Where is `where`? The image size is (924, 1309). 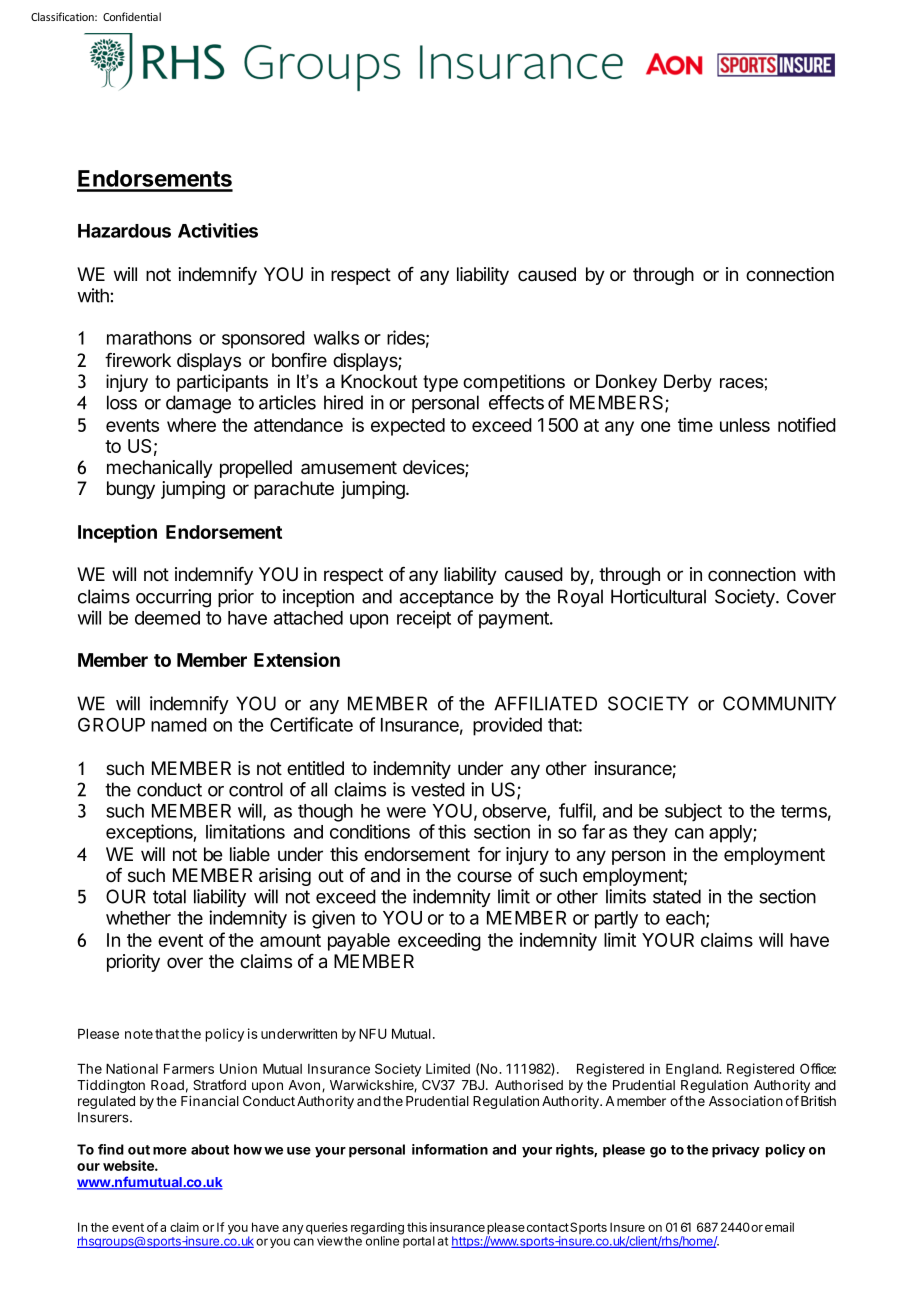 where is located at coordinates (191, 425).
